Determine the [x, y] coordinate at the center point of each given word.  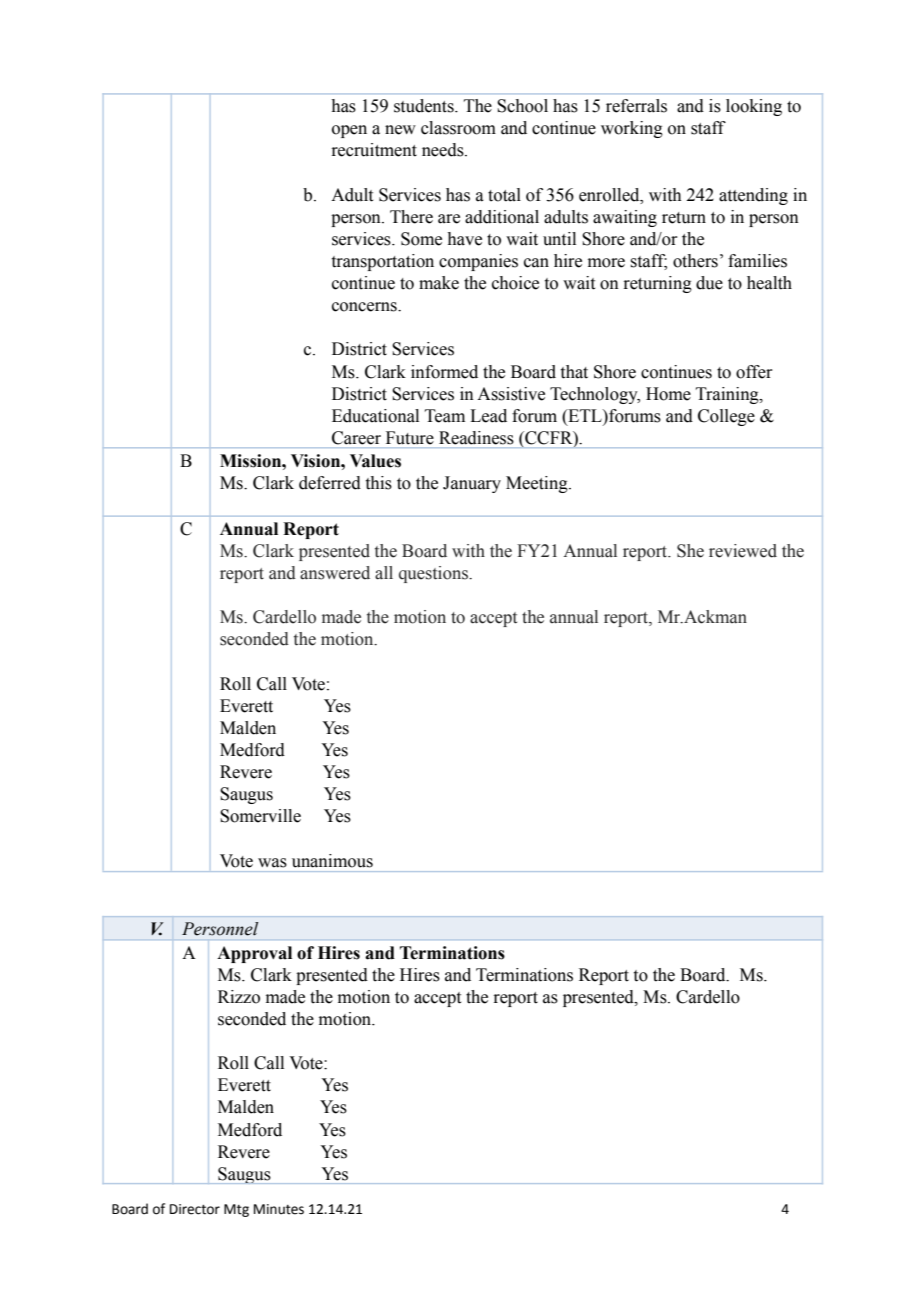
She [690, 551]
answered [335, 573]
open [349, 131]
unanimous [332, 861]
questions [434, 574]
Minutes [279, 1209]
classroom [458, 128]
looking [754, 107]
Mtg [236, 1210]
